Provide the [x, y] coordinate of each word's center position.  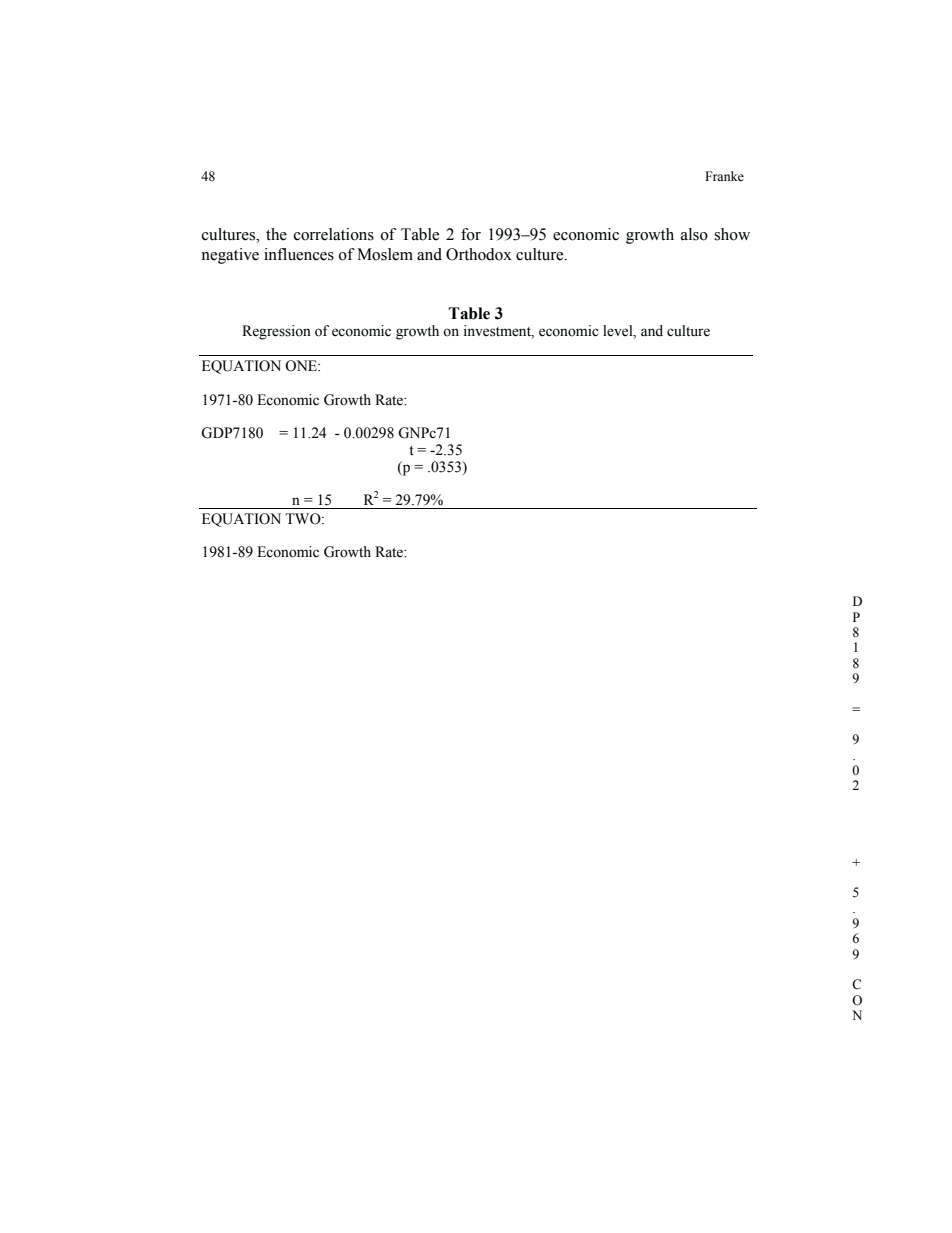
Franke [724, 176]
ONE [302, 366]
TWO [304, 519]
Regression [276, 332]
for [471, 234]
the [276, 234]
